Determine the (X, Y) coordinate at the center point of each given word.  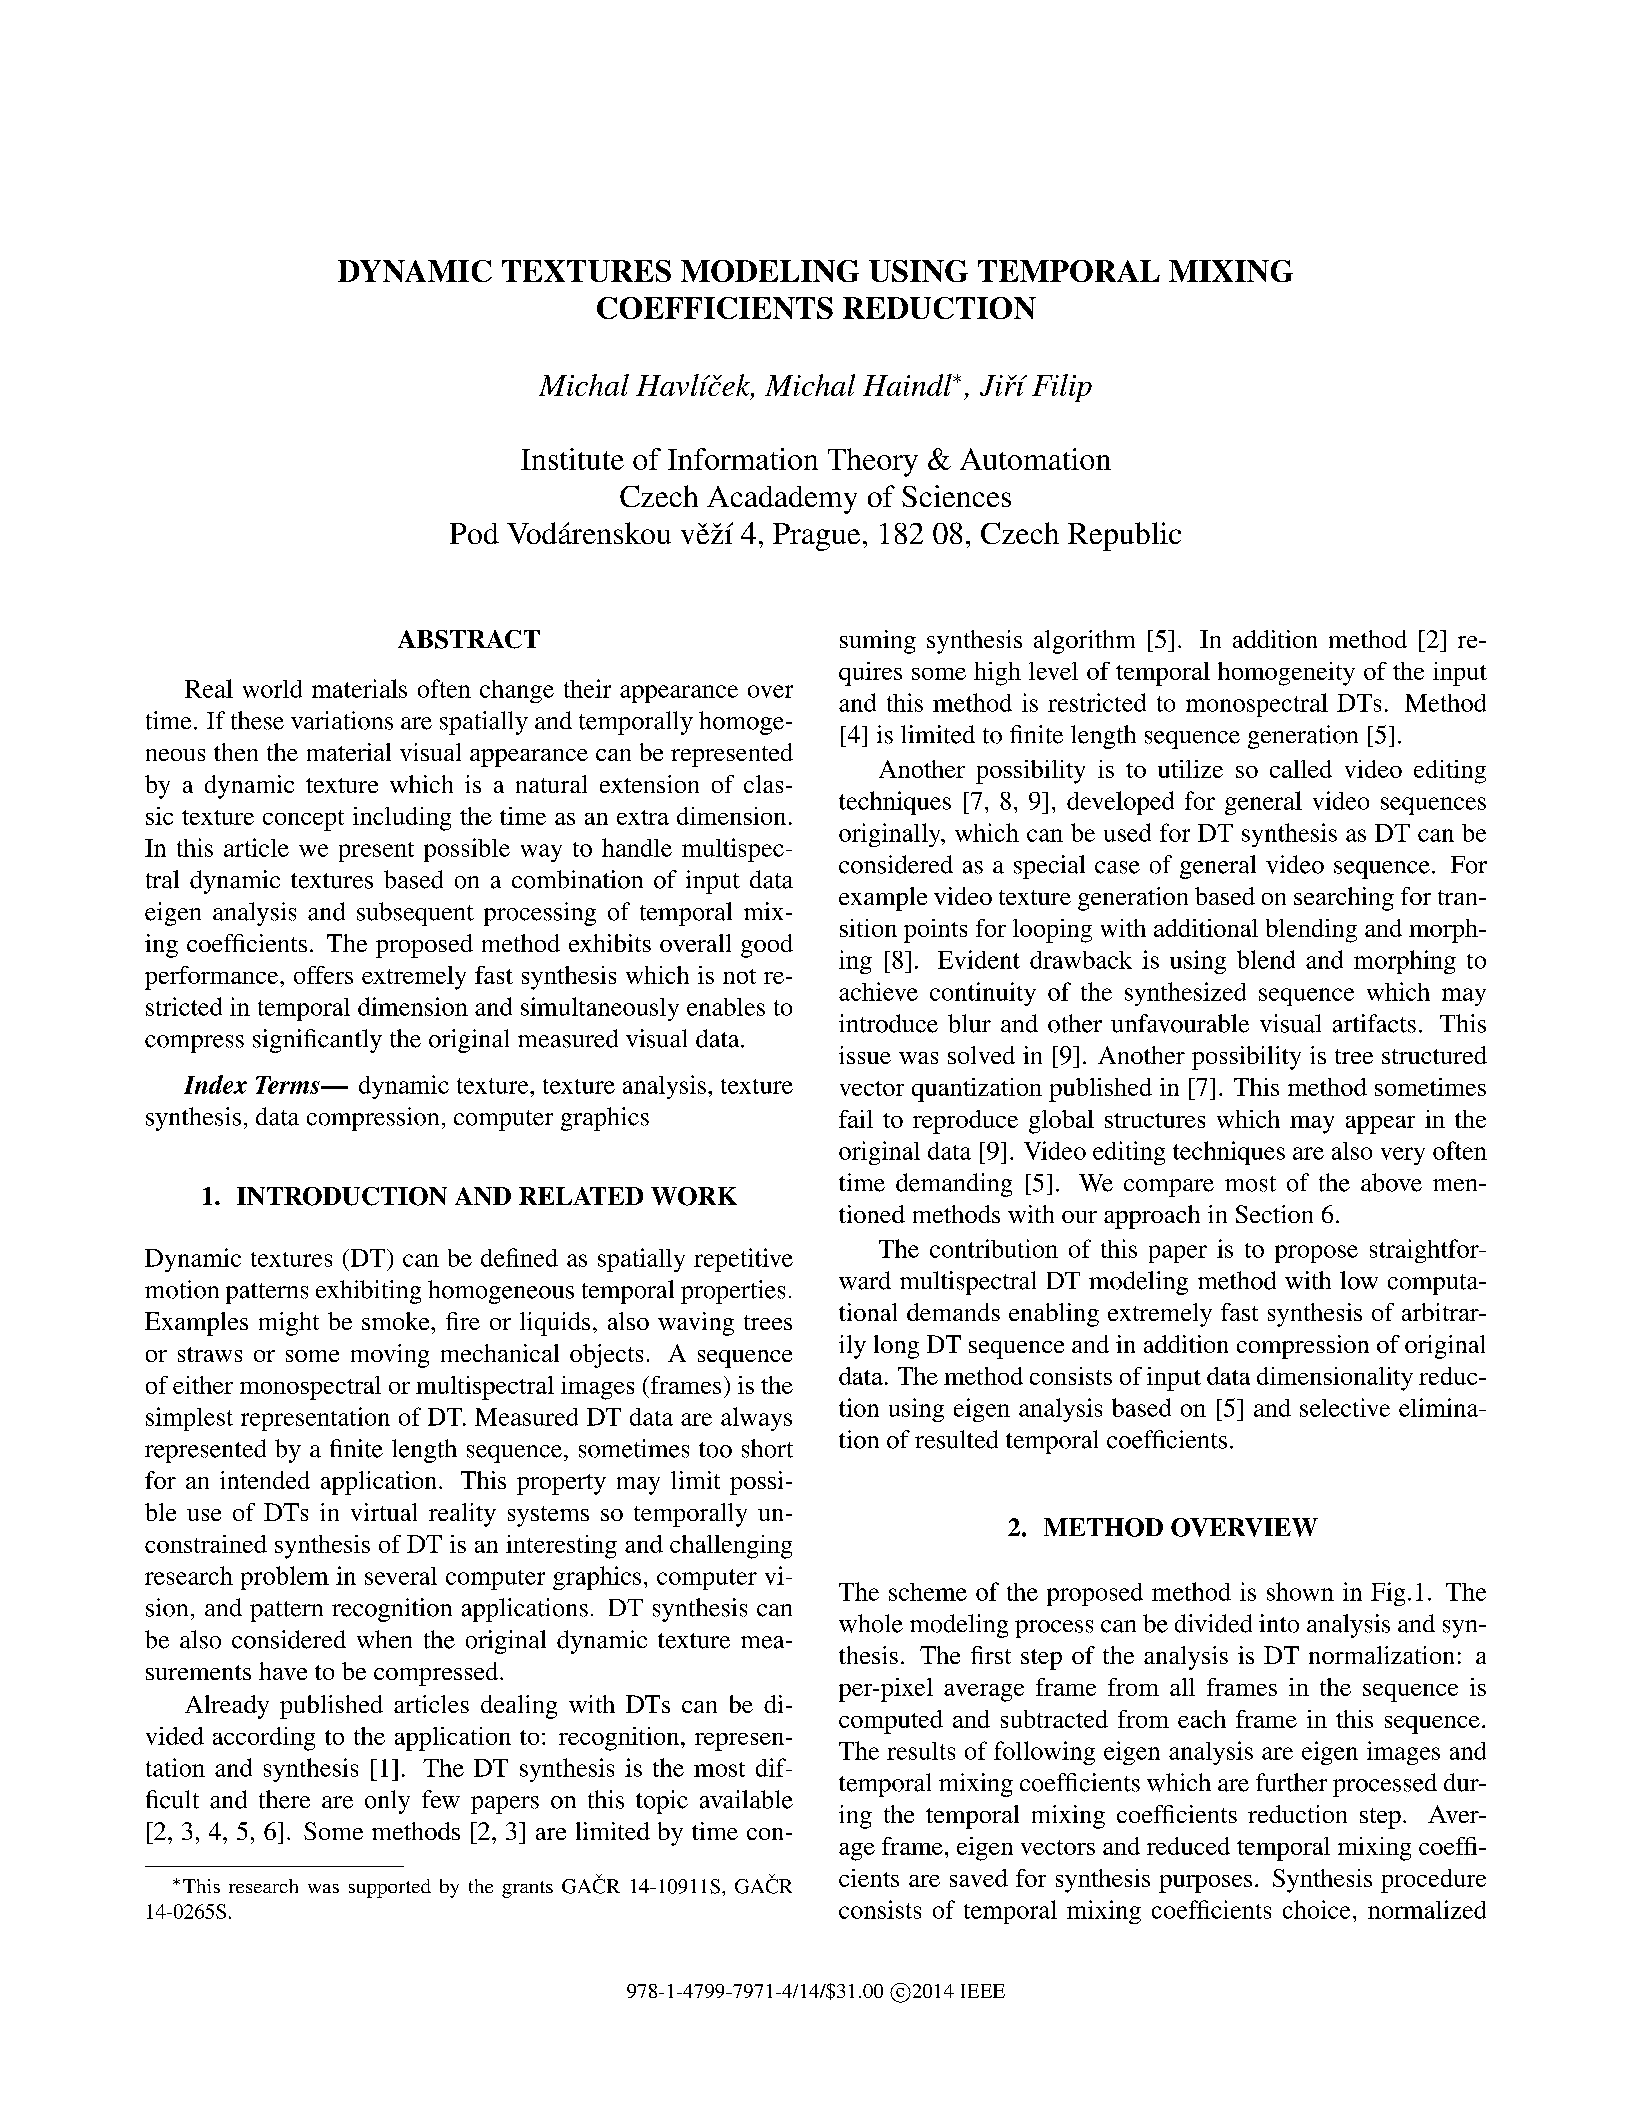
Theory (873, 462)
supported (390, 1888)
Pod (474, 533)
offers (323, 975)
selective (1345, 1407)
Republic (1124, 536)
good (767, 946)
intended (265, 1480)
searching (1344, 899)
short (767, 1448)
